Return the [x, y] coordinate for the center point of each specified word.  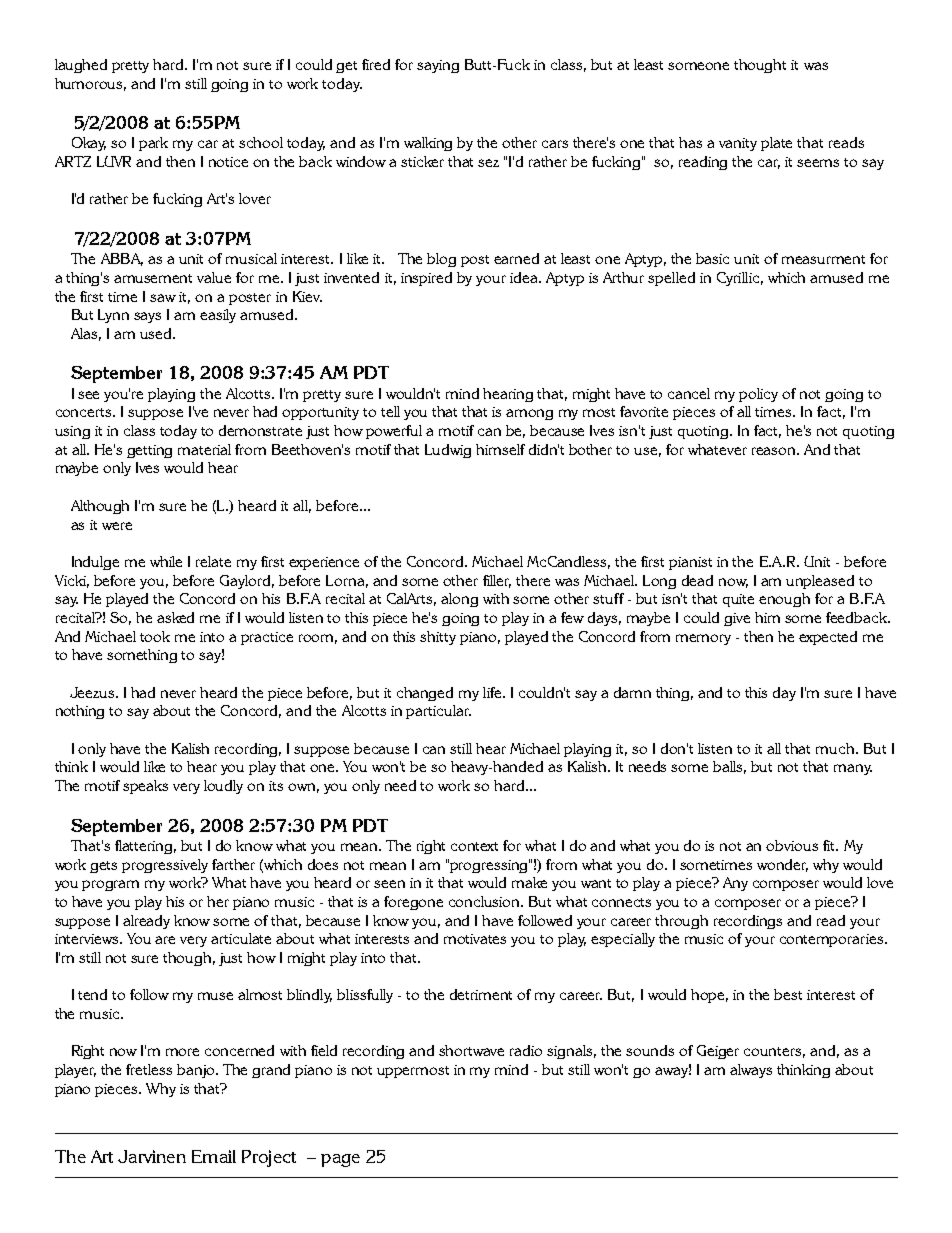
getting [149, 451]
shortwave [471, 1050]
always [751, 1071]
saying [438, 66]
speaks [145, 787]
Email [214, 1156]
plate [776, 144]
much [836, 748]
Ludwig [448, 451]
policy [758, 395]
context [474, 846]
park [153, 144]
